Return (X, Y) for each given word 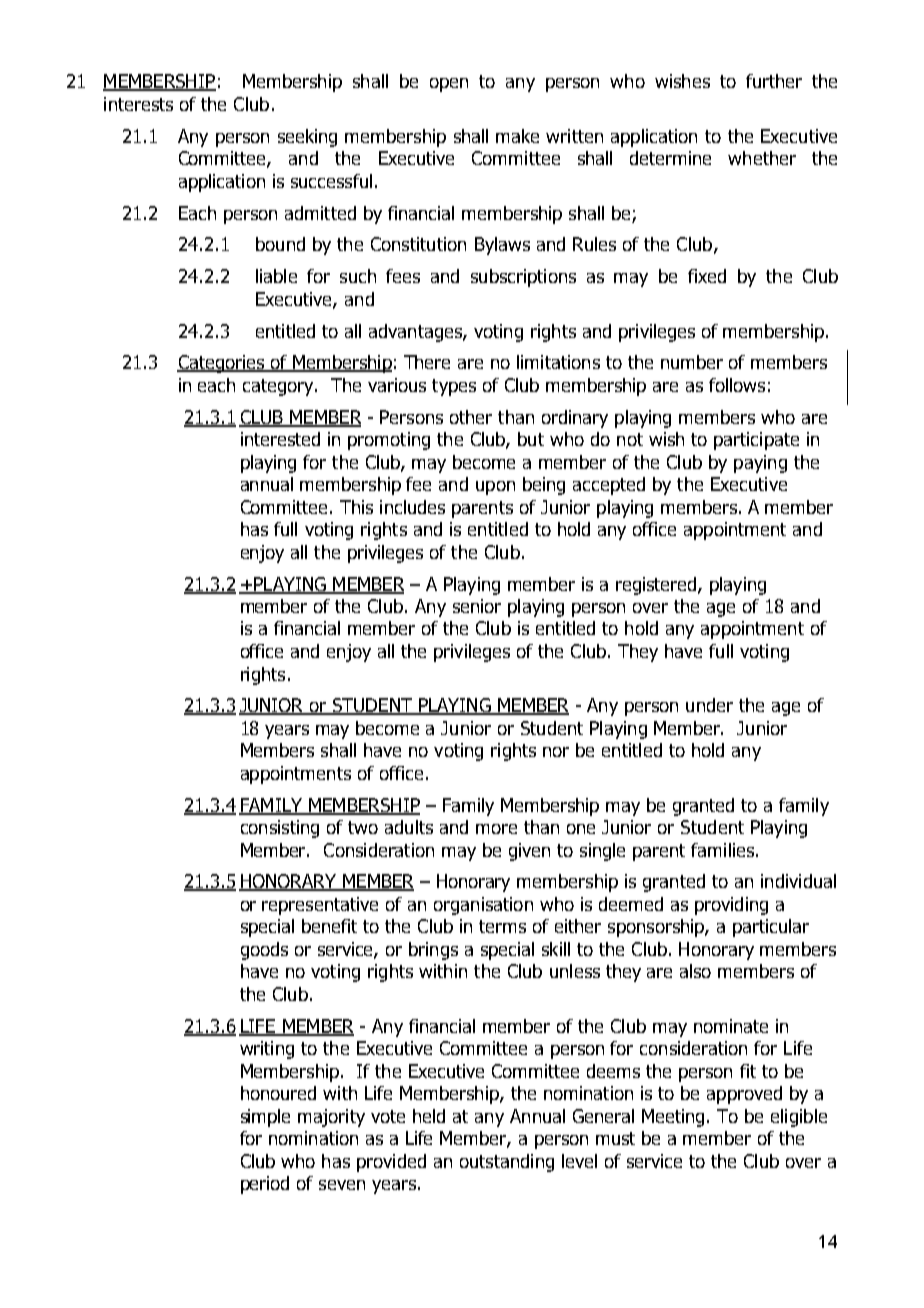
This (356, 507)
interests (138, 104)
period (265, 1185)
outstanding (507, 1163)
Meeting (675, 1118)
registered (657, 586)
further (774, 81)
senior (477, 606)
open (449, 85)
